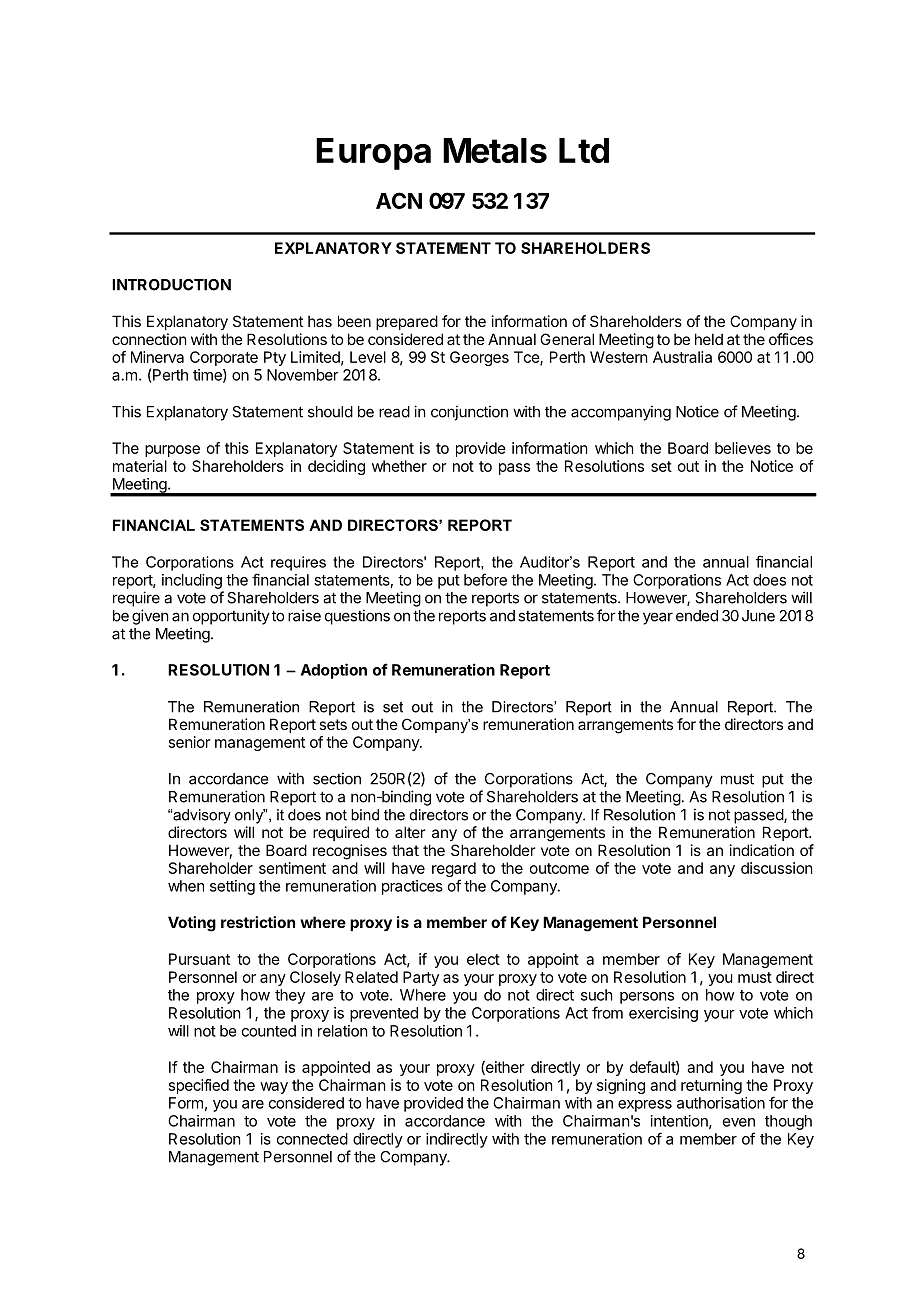 Image resolution: width=924 pixels, height=1309 pixels. I want to click on INTRODUCTION, so click(171, 285).
